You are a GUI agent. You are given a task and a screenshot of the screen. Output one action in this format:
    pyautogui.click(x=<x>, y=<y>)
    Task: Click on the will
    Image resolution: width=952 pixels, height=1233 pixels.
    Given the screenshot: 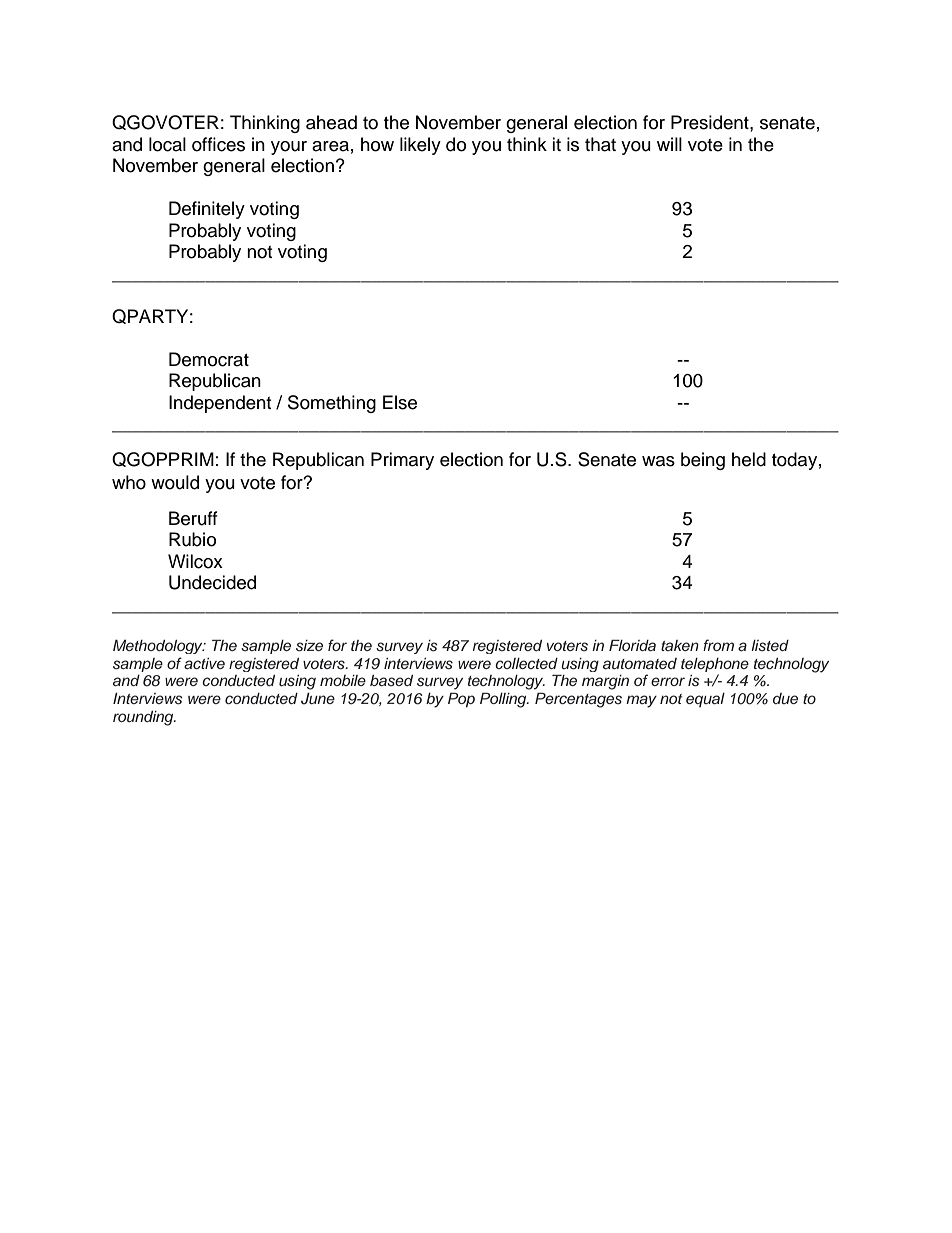 What is the action you would take?
    pyautogui.click(x=669, y=144)
